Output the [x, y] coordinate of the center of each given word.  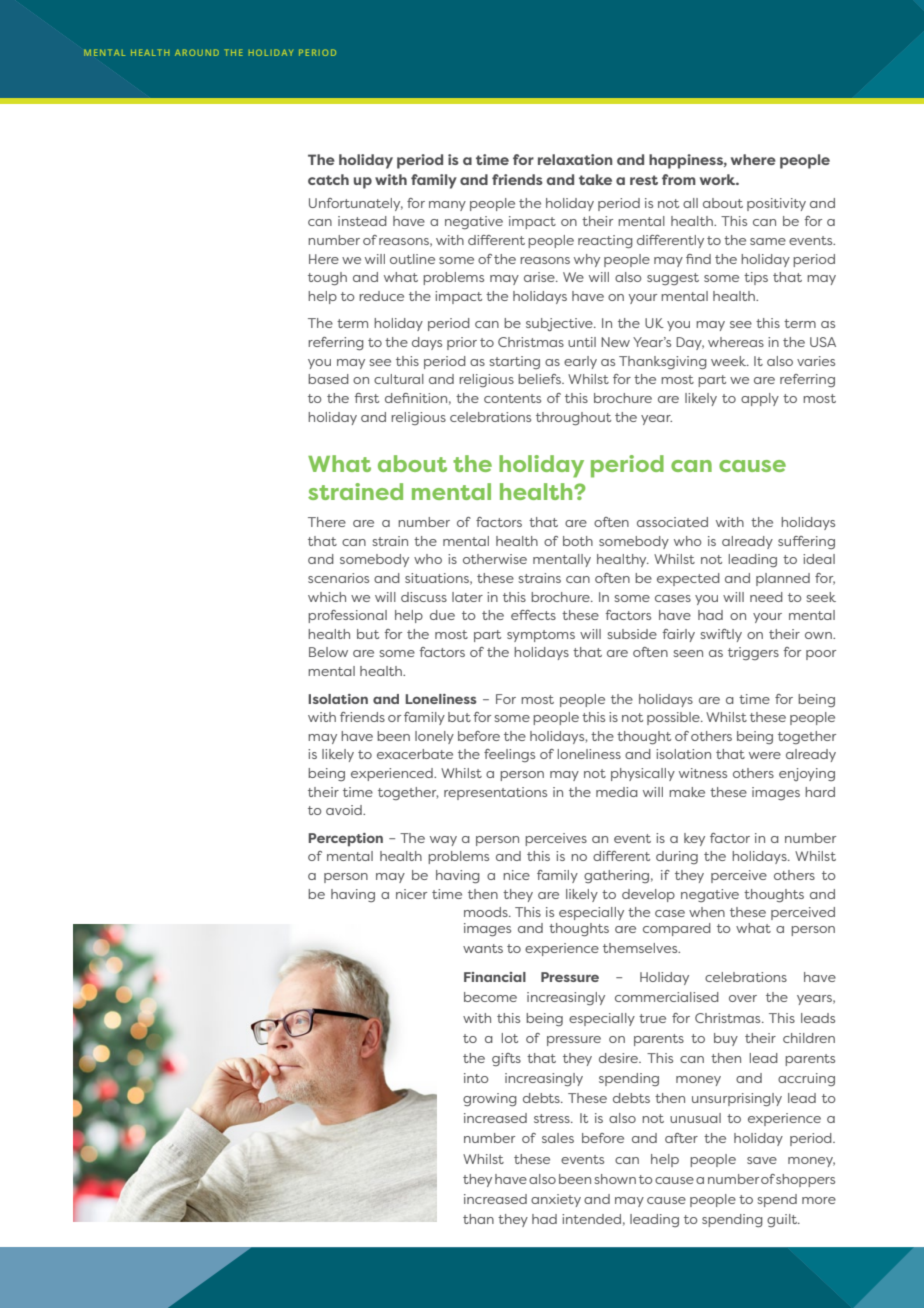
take [595, 179]
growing [490, 1100]
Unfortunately [356, 204]
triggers [753, 653]
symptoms [541, 636]
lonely [434, 737]
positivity [776, 204]
